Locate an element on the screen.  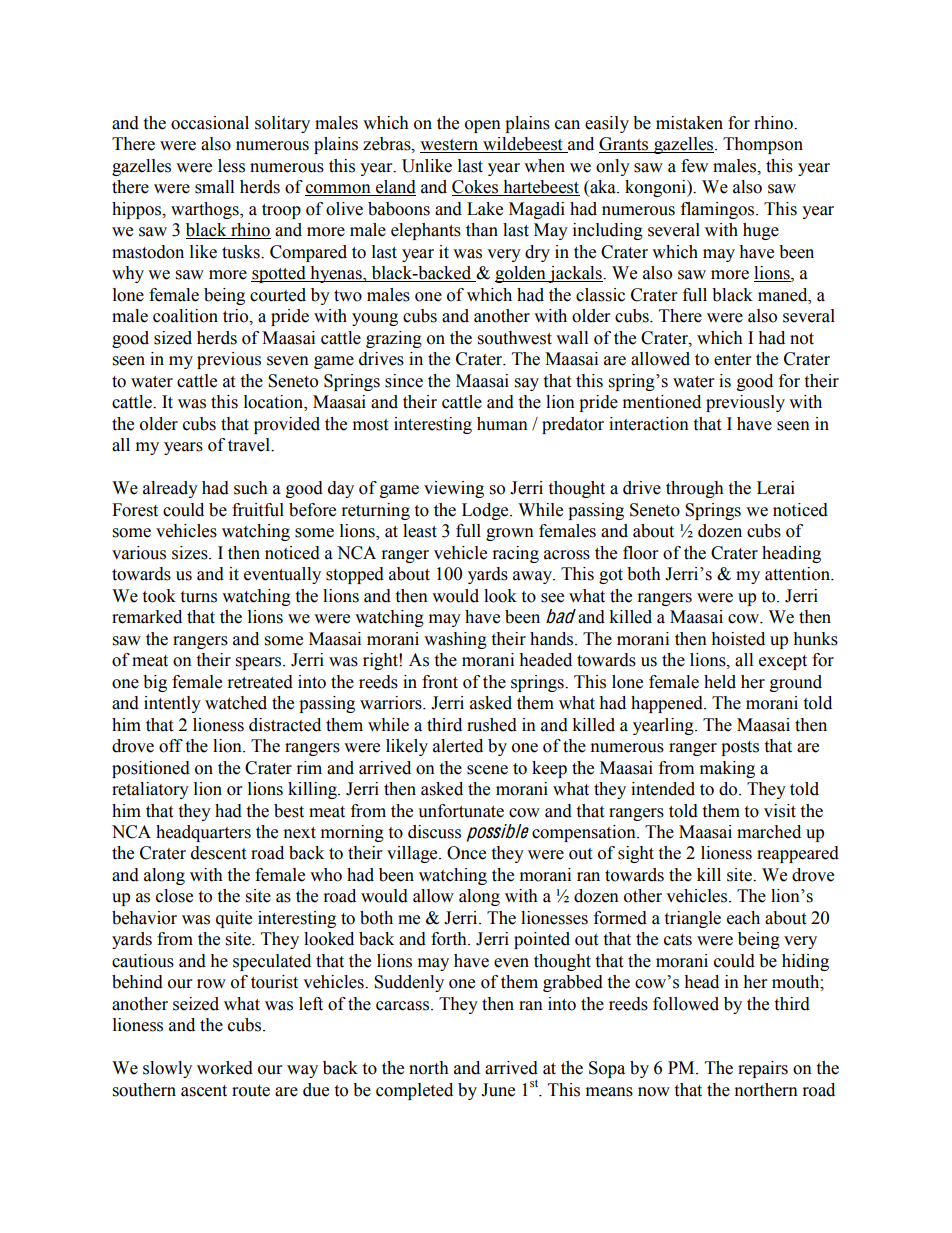
hoisted is located at coordinates (738, 639).
